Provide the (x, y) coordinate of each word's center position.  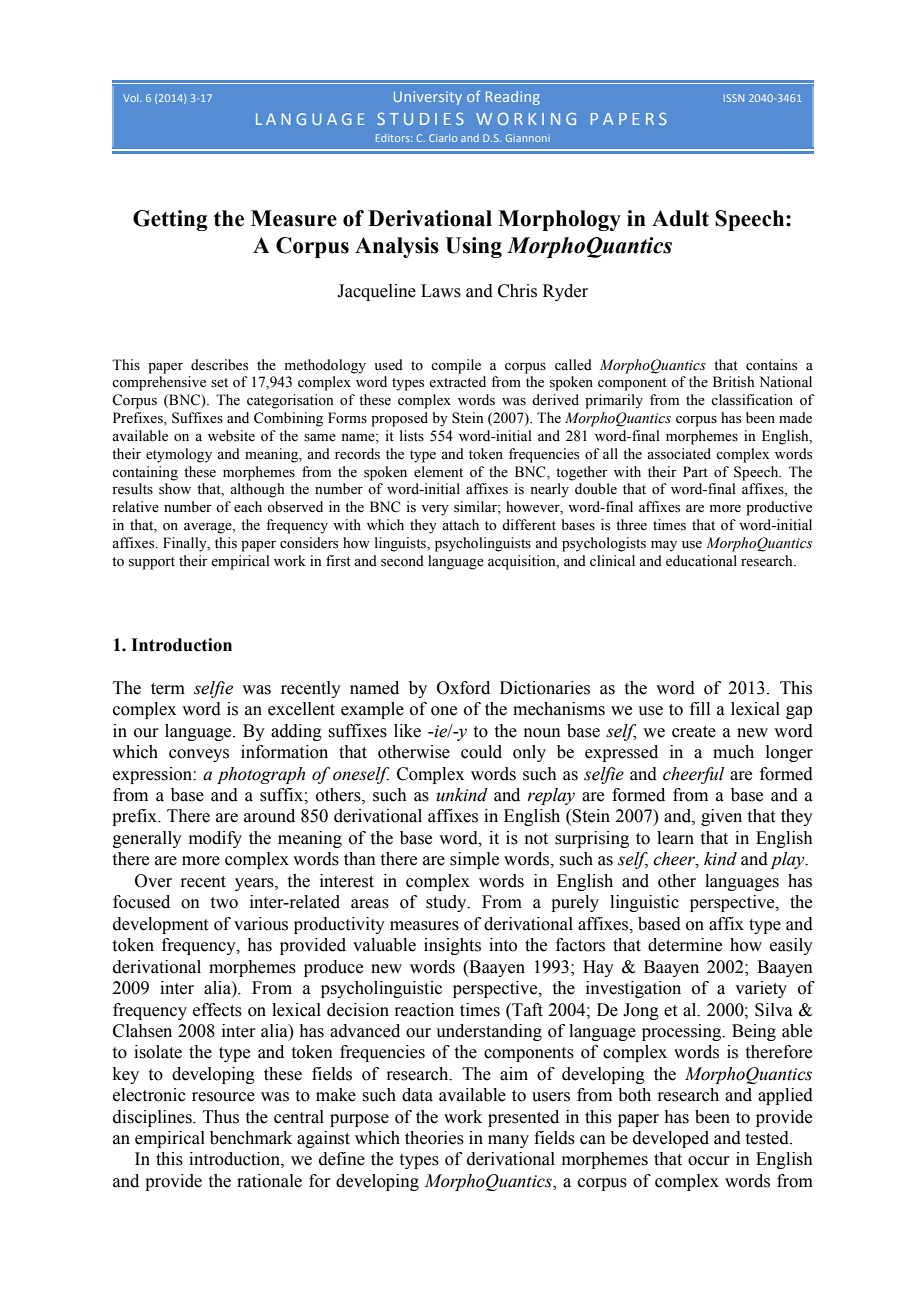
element (438, 472)
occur (709, 1161)
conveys (199, 755)
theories (434, 1138)
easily (791, 946)
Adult (680, 218)
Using (473, 247)
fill (700, 708)
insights (452, 946)
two (224, 903)
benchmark (251, 1138)
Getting (170, 220)
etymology (179, 455)
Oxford (463, 688)
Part (695, 471)
